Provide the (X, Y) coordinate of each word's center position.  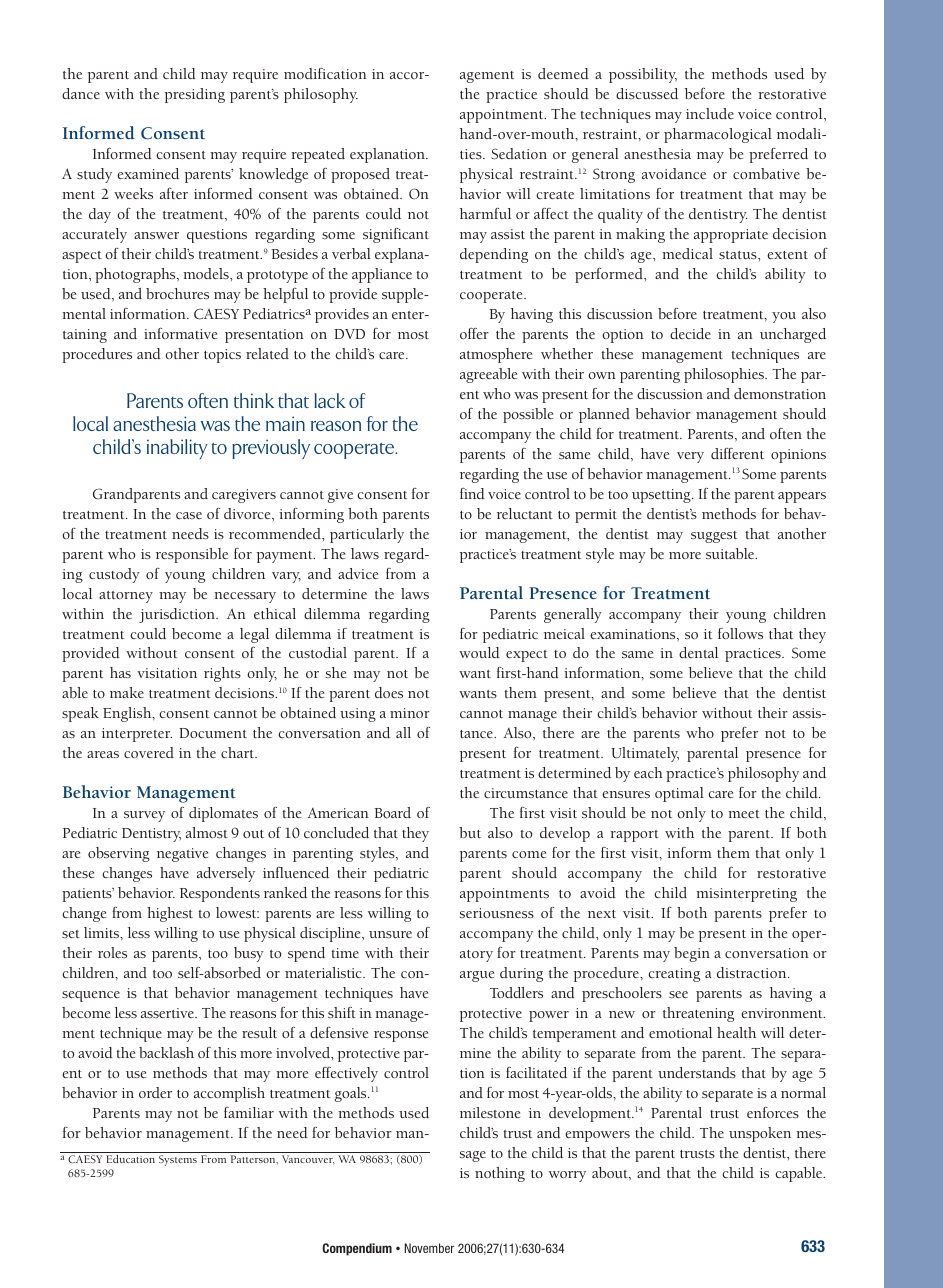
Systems (178, 1160)
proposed (360, 175)
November (429, 1248)
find (472, 493)
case (189, 515)
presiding (195, 95)
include (710, 113)
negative (182, 855)
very (690, 457)
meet (744, 814)
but (470, 832)
